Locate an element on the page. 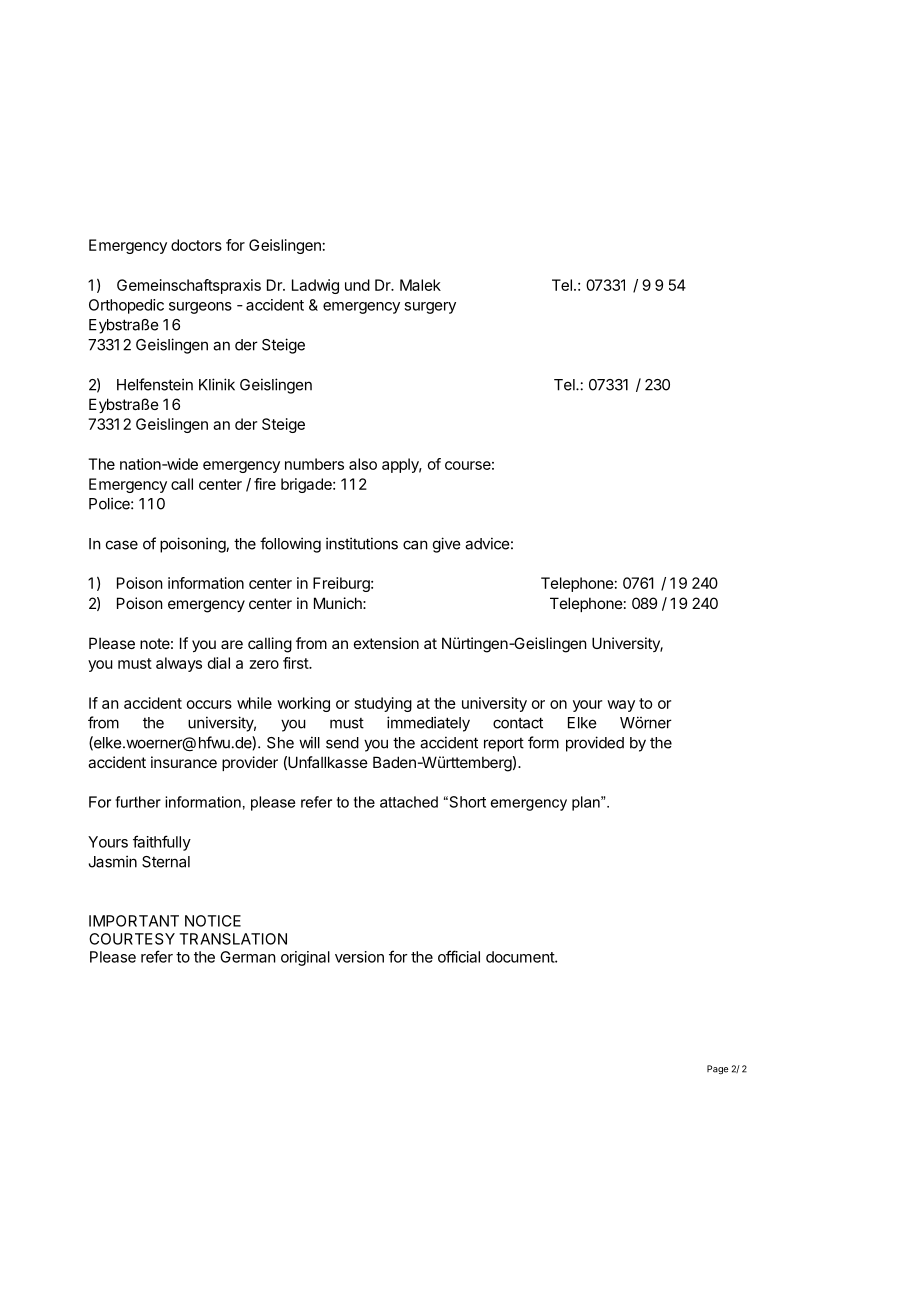 This image has height=1309, width=924. case is located at coordinates (122, 545).
